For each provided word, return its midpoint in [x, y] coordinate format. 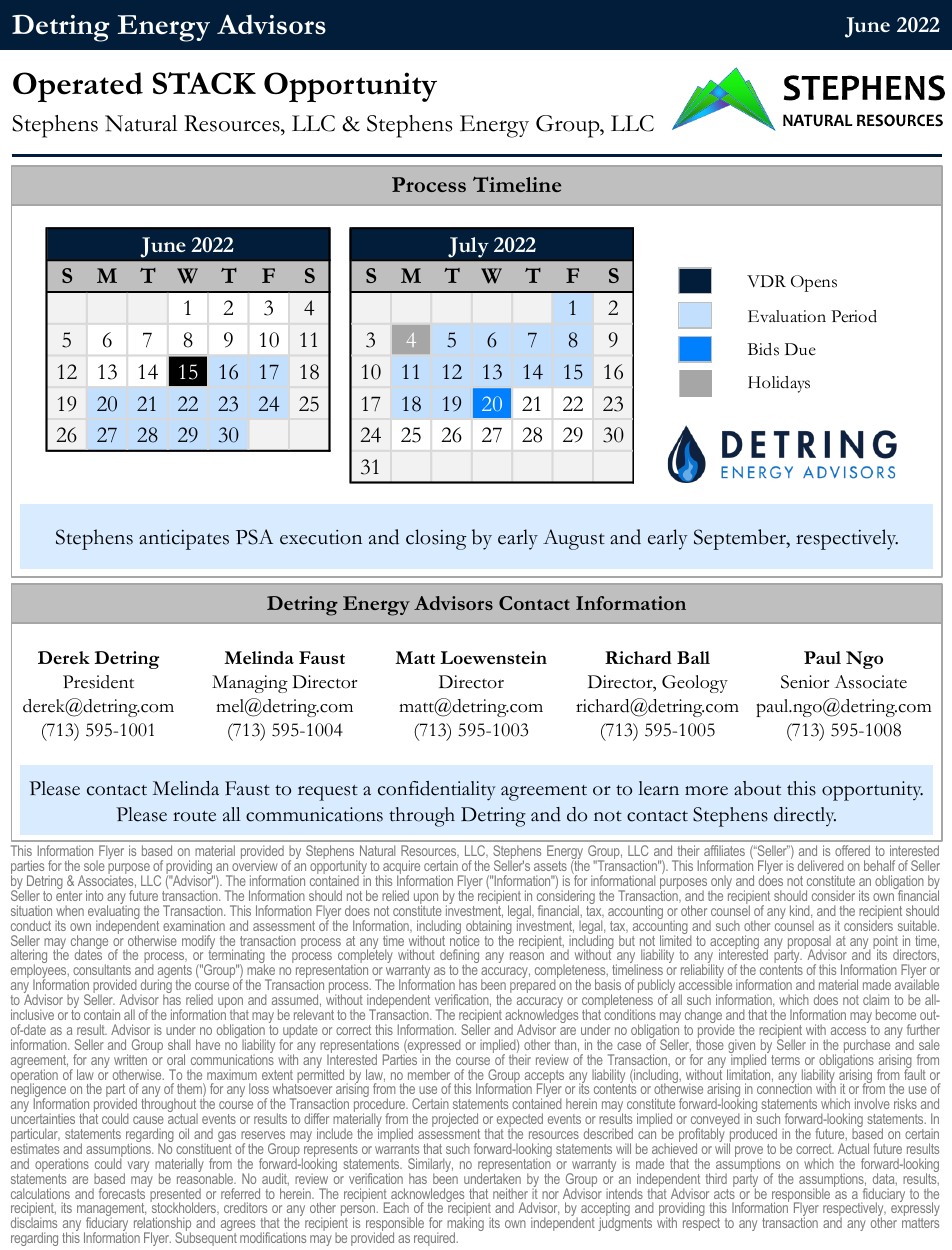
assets [550, 866]
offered [852, 850]
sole [94, 865]
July [468, 247]
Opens [814, 283]
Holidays [779, 384]
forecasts [123, 1192]
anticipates [184, 540]
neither [510, 1193]
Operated [78, 87]
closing [436, 539]
